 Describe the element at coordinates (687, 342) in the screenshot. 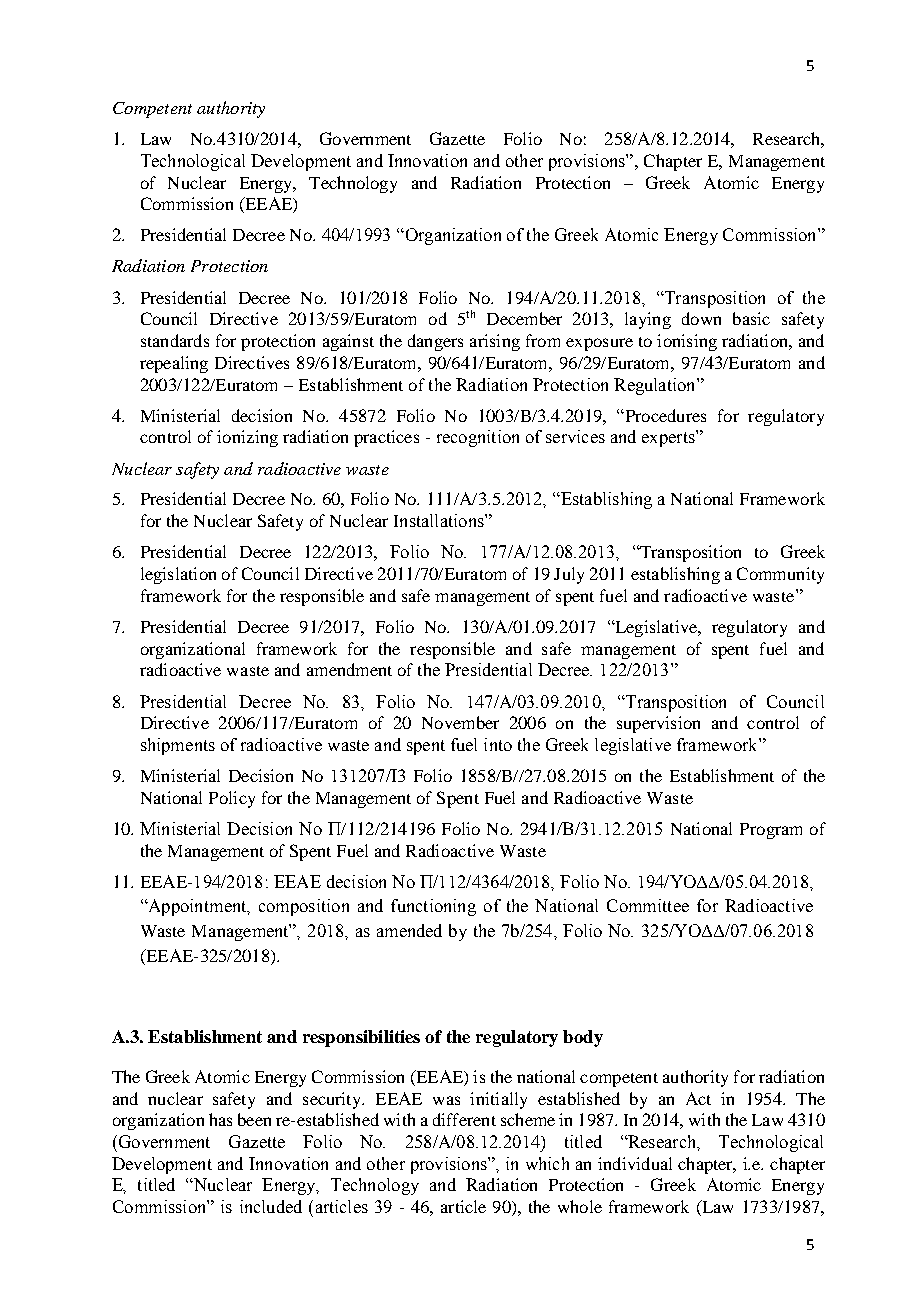

I see `ionising` at that location.
